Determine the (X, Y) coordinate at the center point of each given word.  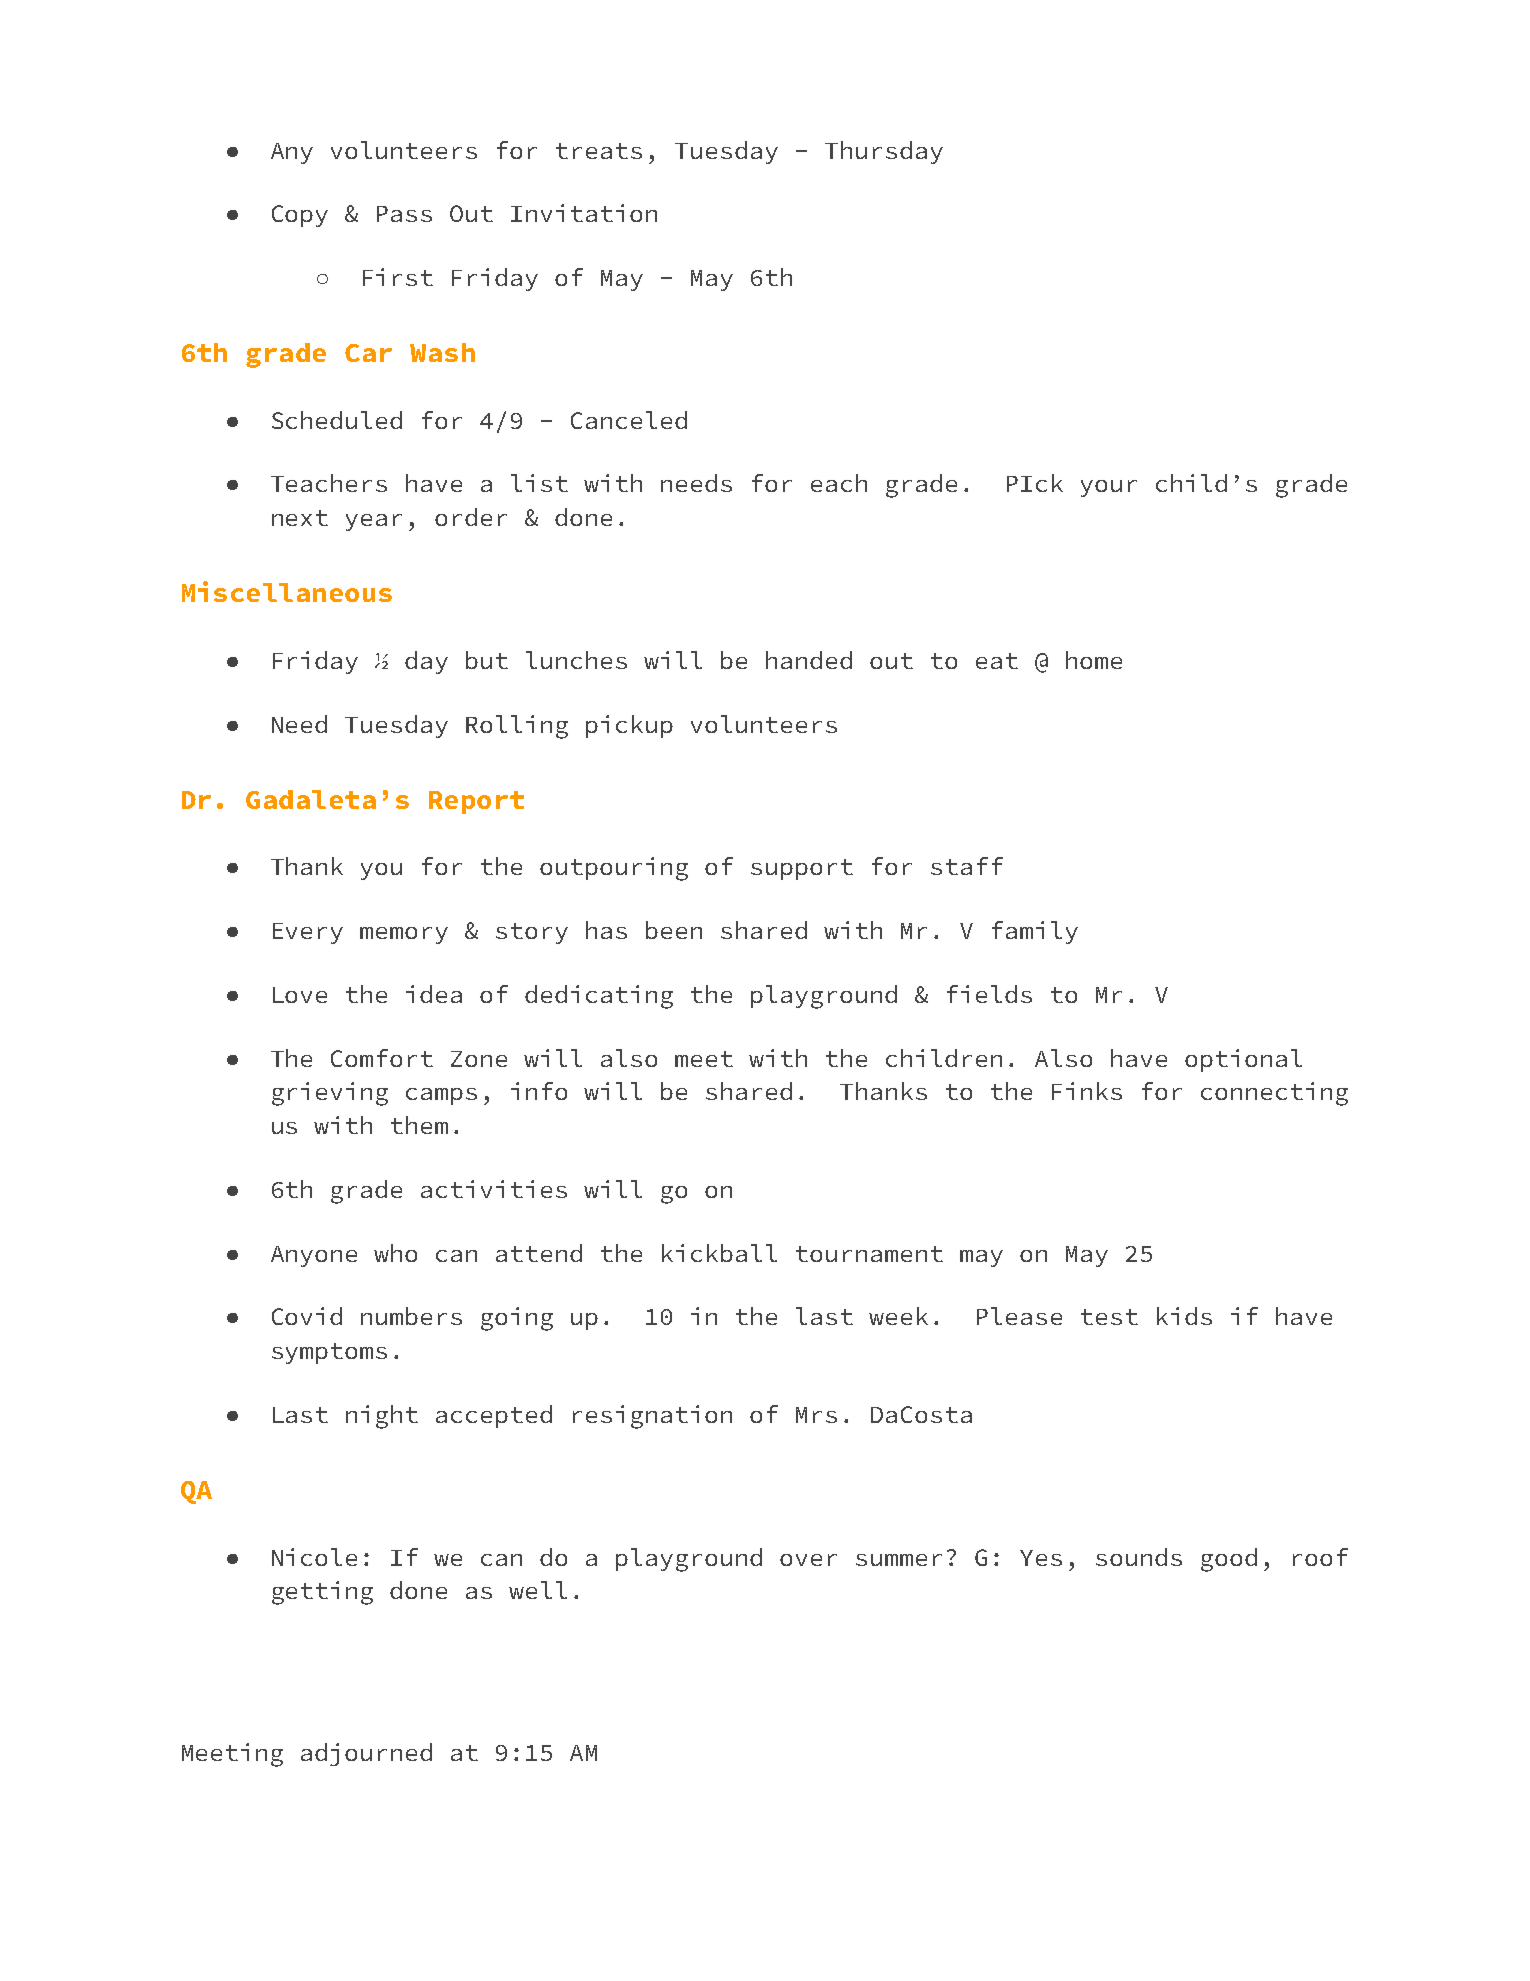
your (1109, 488)
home (1094, 660)
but (487, 660)
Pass (404, 214)
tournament (869, 1254)
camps (441, 1096)
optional (1243, 1060)
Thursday (884, 152)
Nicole (314, 1557)
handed (809, 660)
